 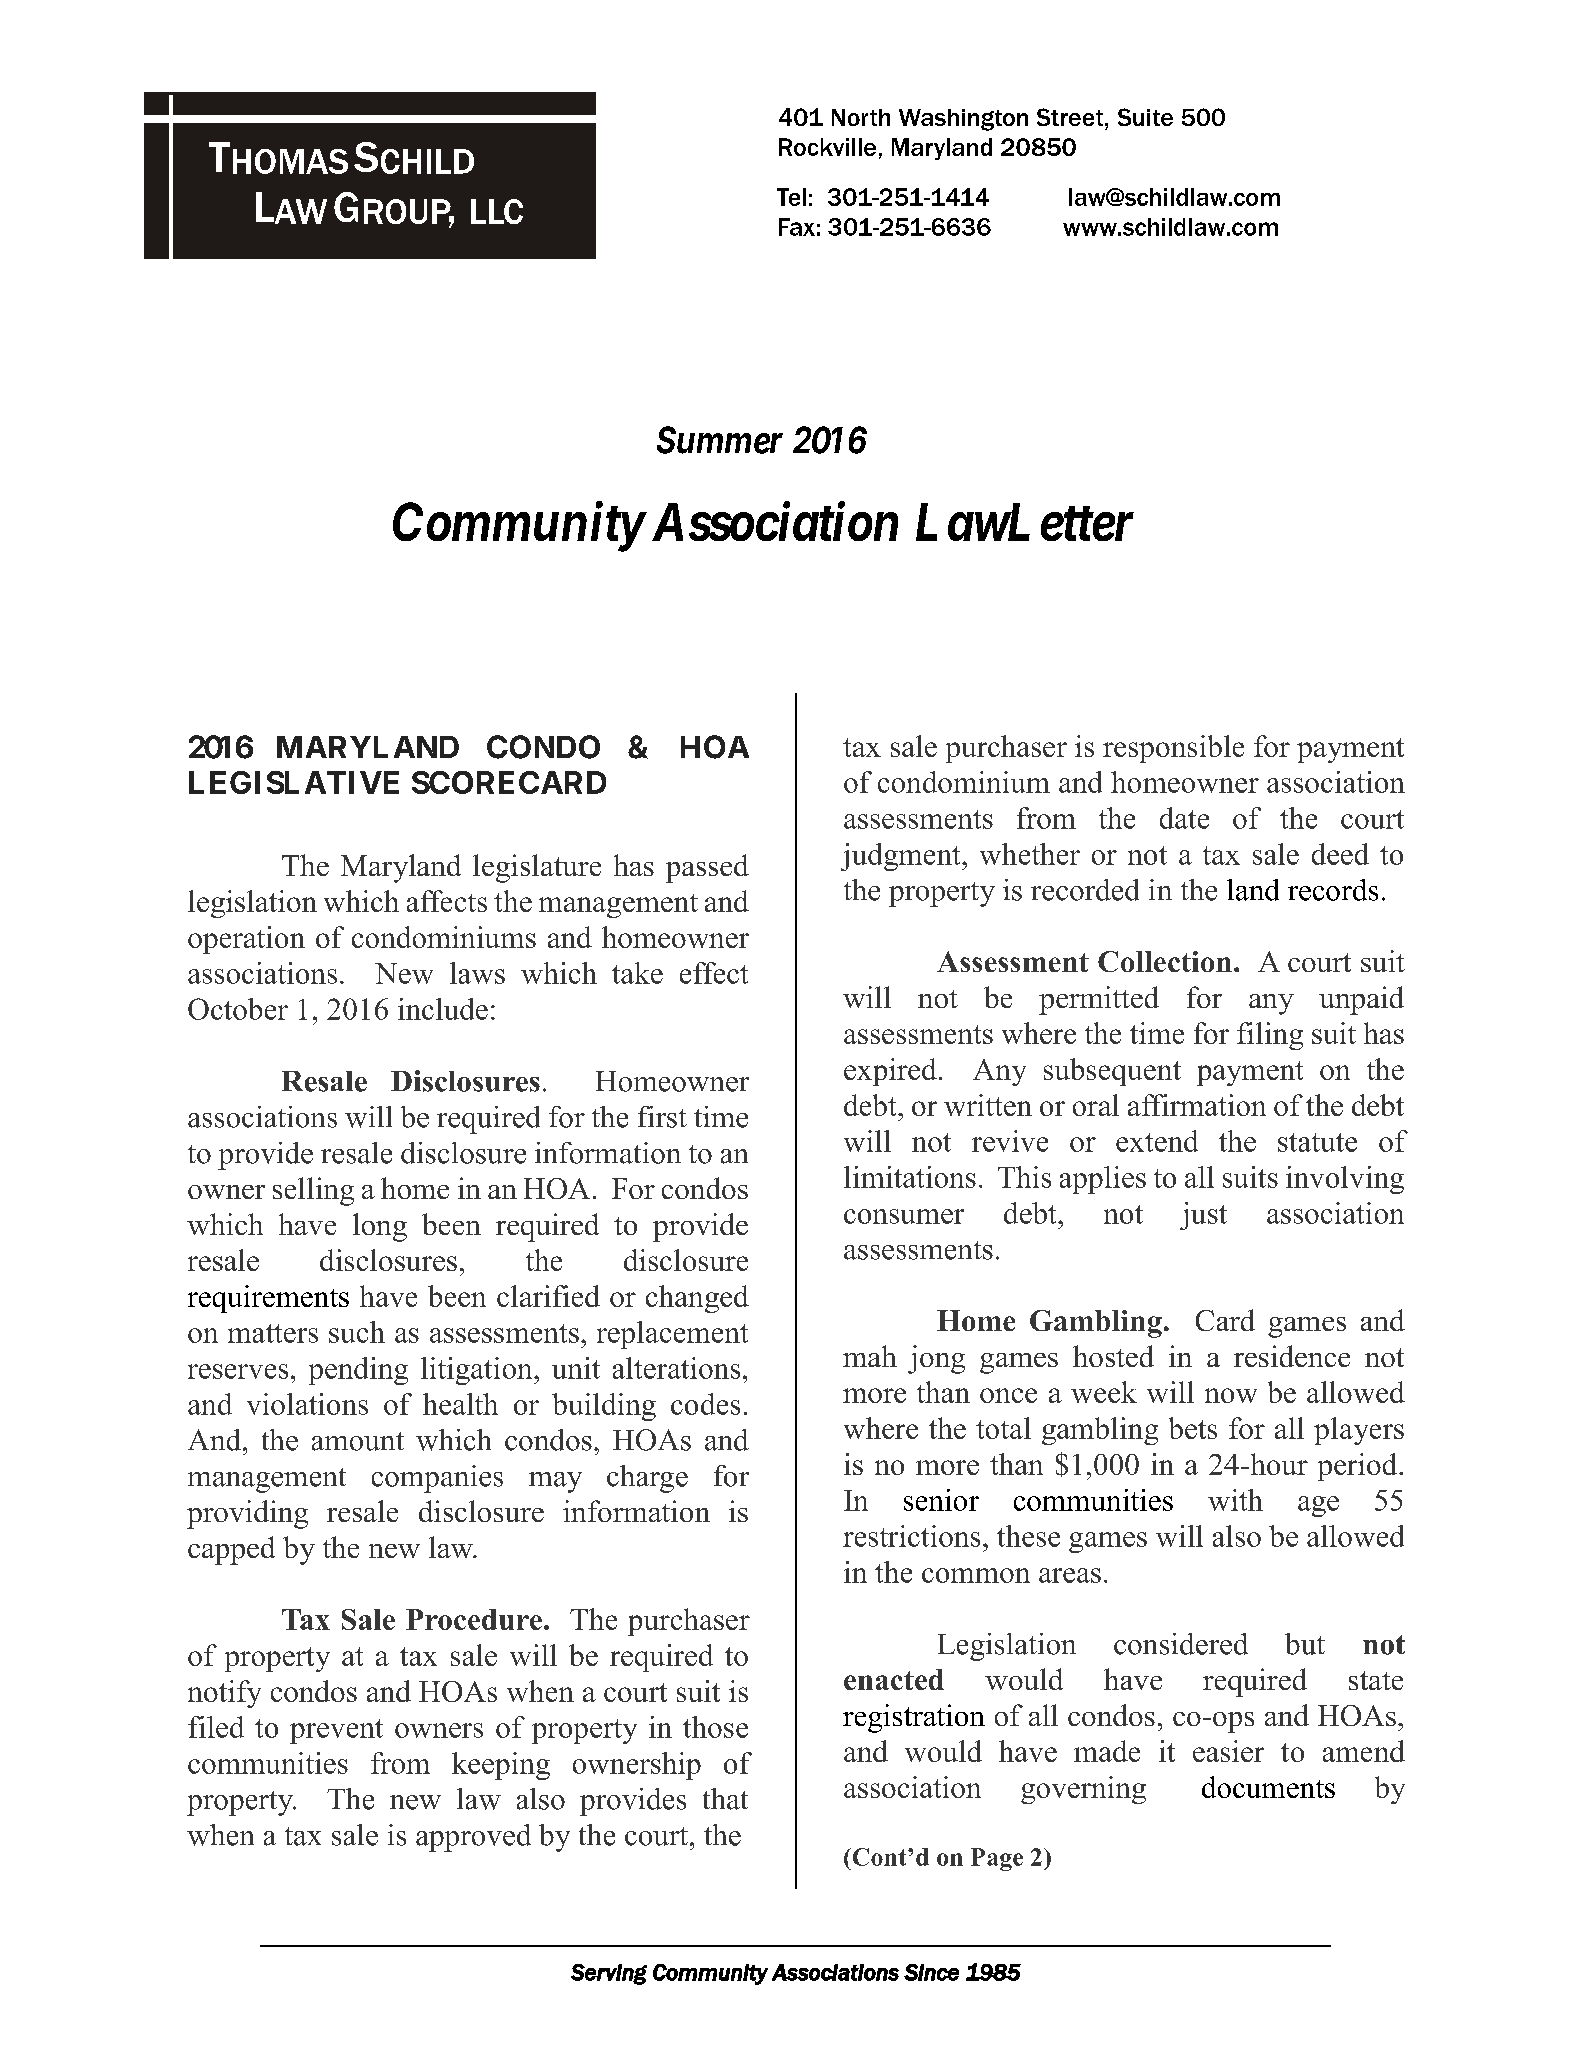 I want to click on LEGISLATIVE, so click(x=294, y=782).
